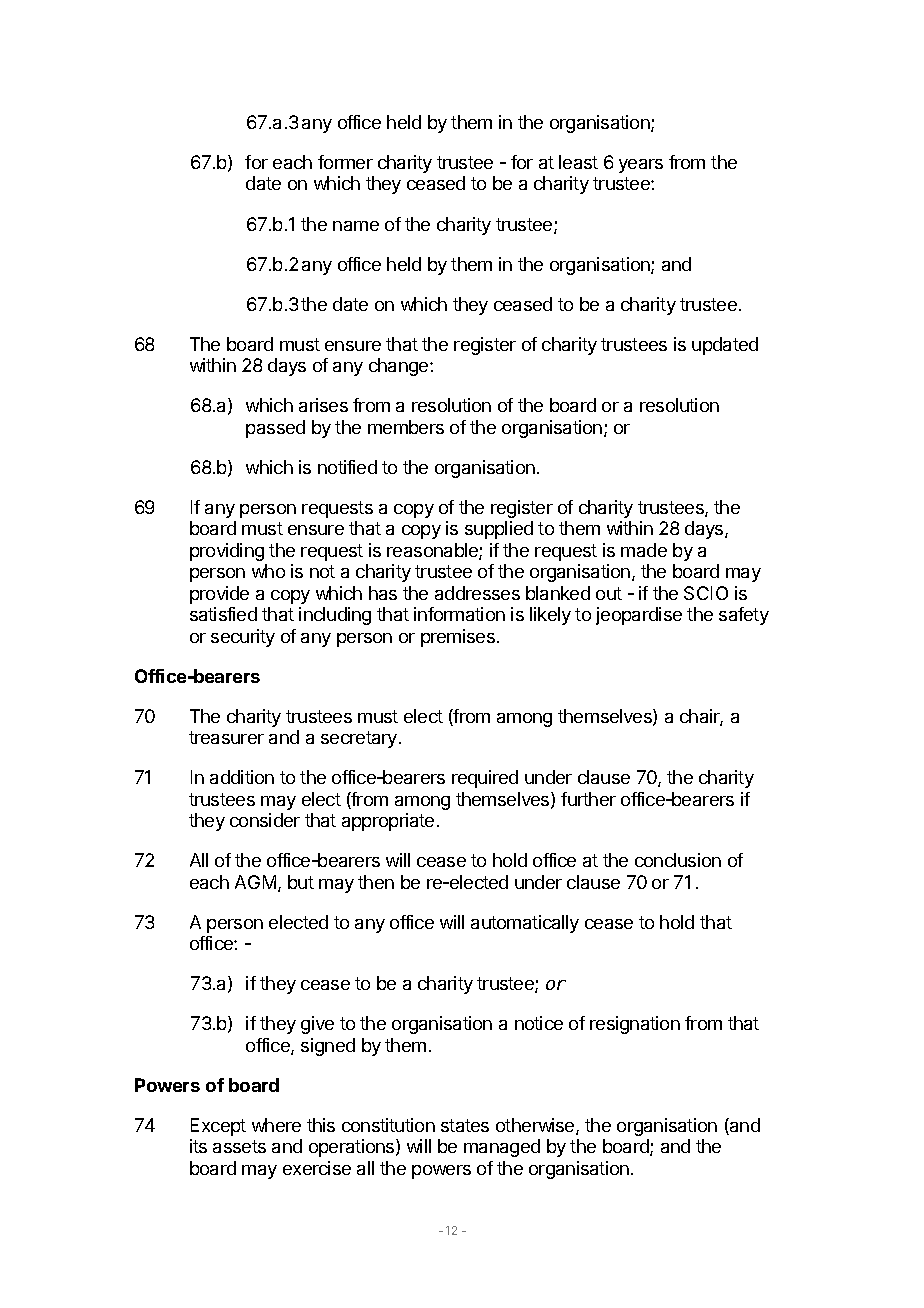  I want to click on years, so click(641, 166).
